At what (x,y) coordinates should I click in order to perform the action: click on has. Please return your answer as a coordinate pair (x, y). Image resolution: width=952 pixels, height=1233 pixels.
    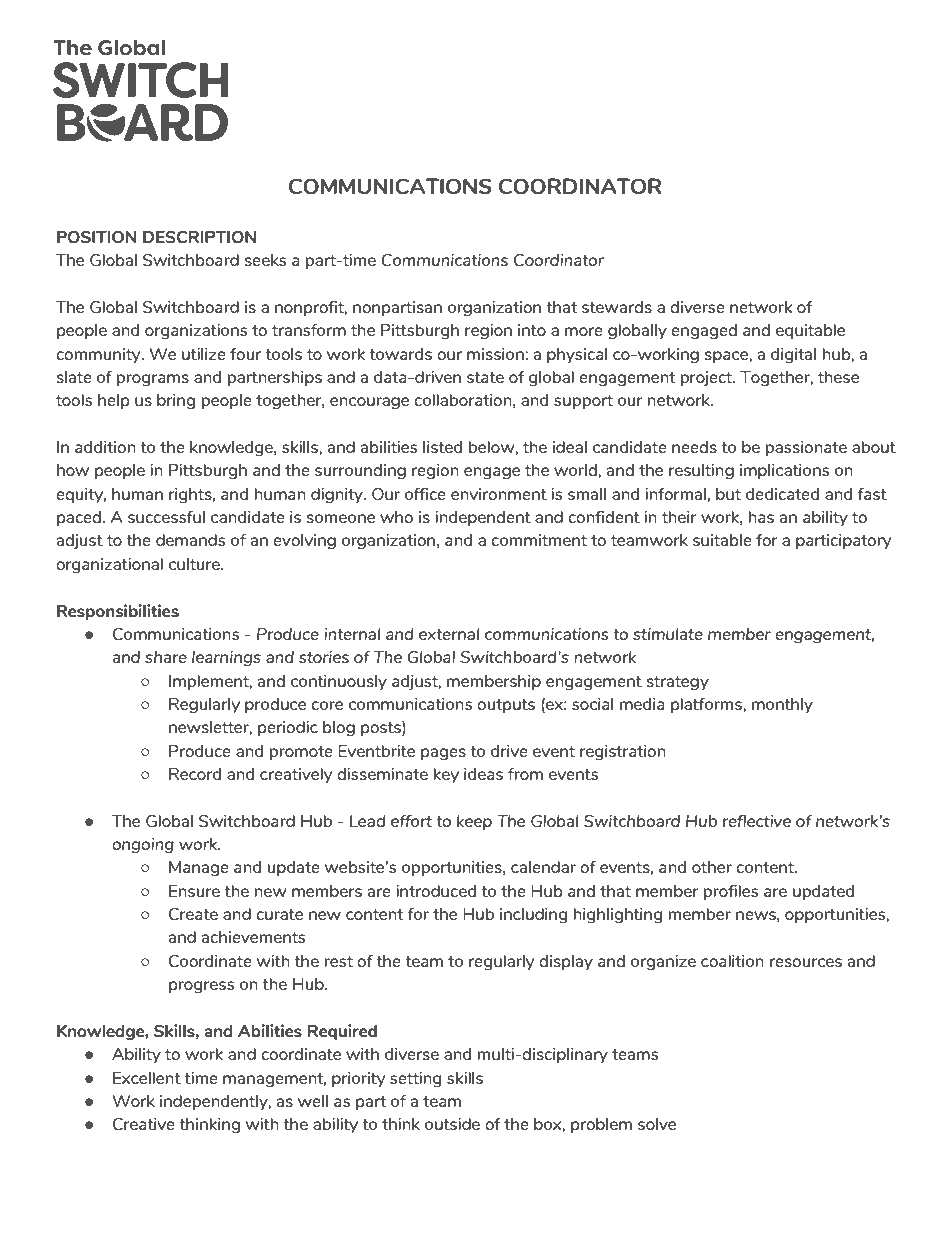
    Looking at the image, I should click on (761, 517).
